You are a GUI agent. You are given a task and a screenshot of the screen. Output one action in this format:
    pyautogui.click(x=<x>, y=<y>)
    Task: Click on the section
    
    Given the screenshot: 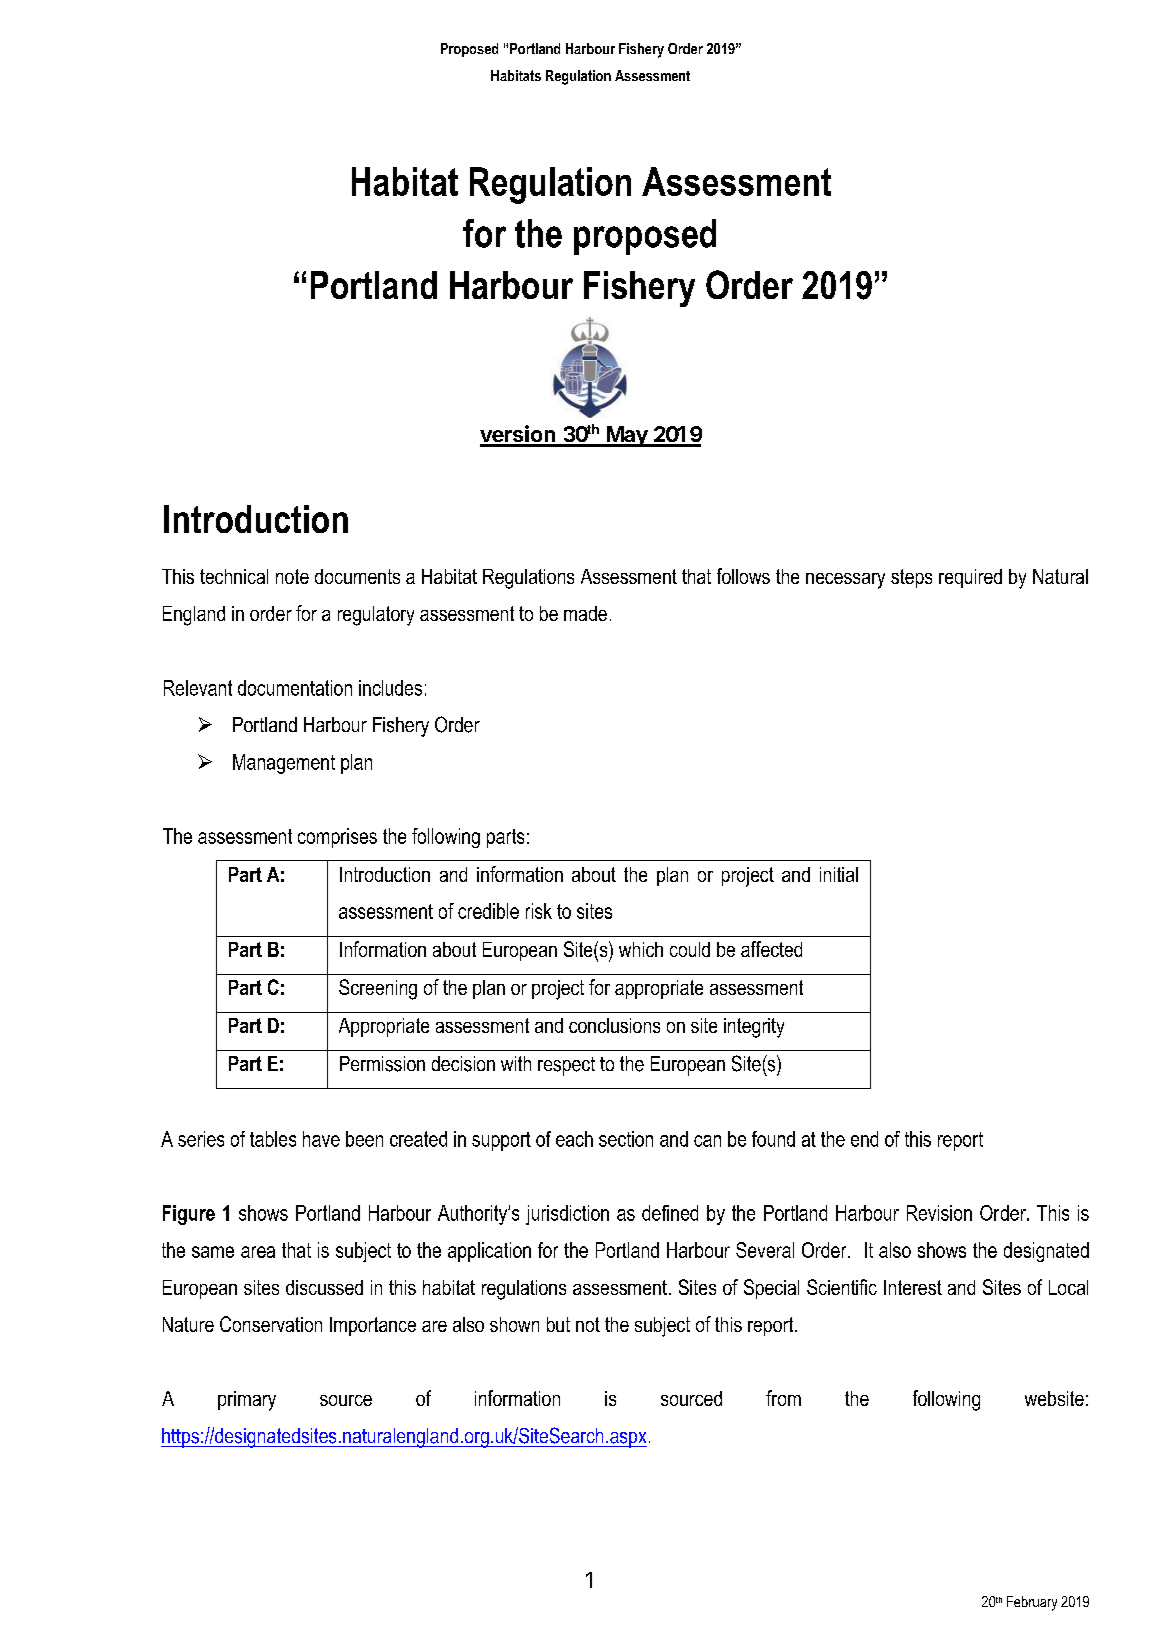 What is the action you would take?
    pyautogui.click(x=626, y=1139)
